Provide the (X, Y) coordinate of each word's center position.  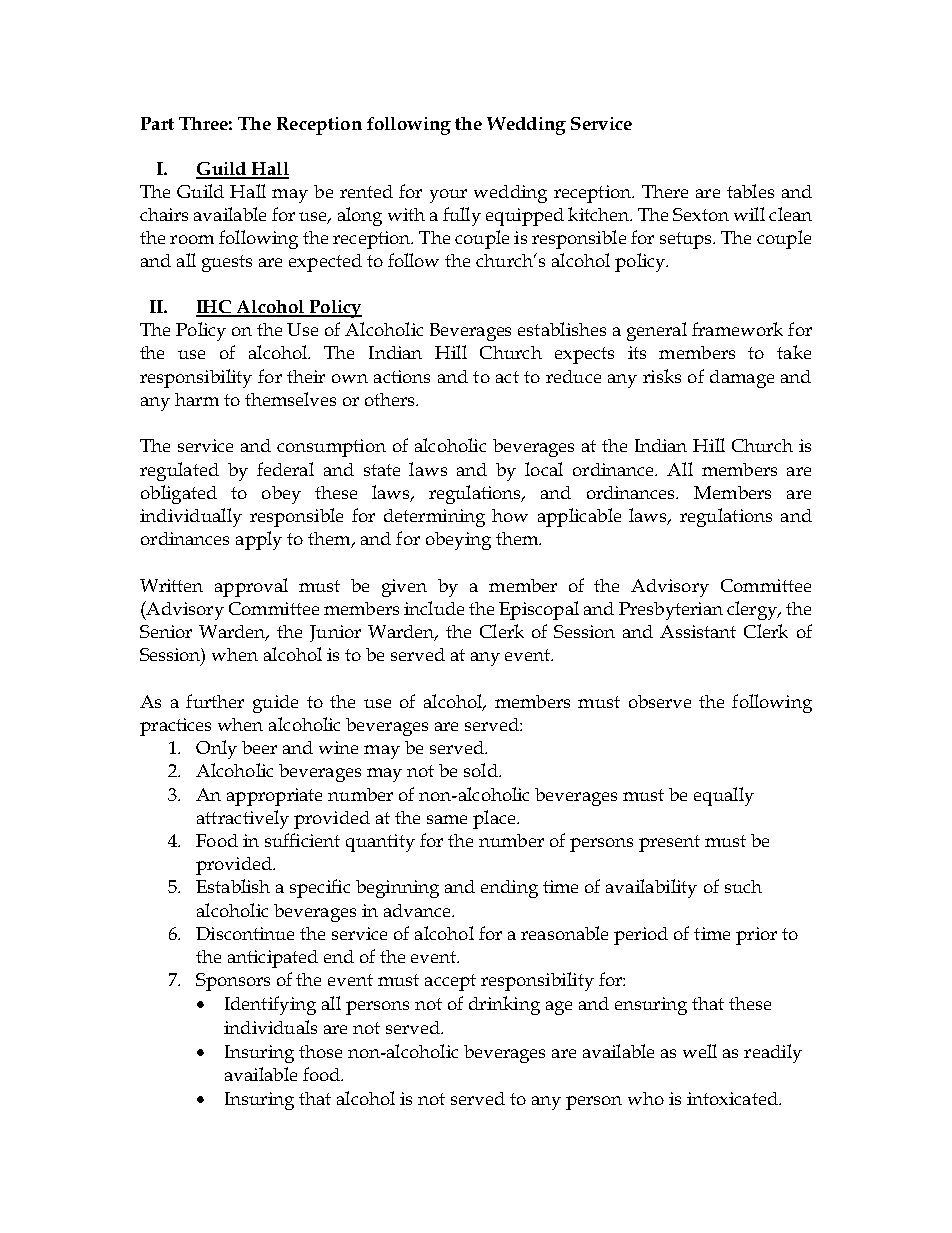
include (434, 608)
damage (742, 379)
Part (157, 123)
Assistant (698, 631)
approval (251, 587)
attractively (243, 819)
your (448, 196)
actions (402, 376)
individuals (270, 1027)
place (495, 819)
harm (197, 399)
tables (750, 191)
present (669, 843)
